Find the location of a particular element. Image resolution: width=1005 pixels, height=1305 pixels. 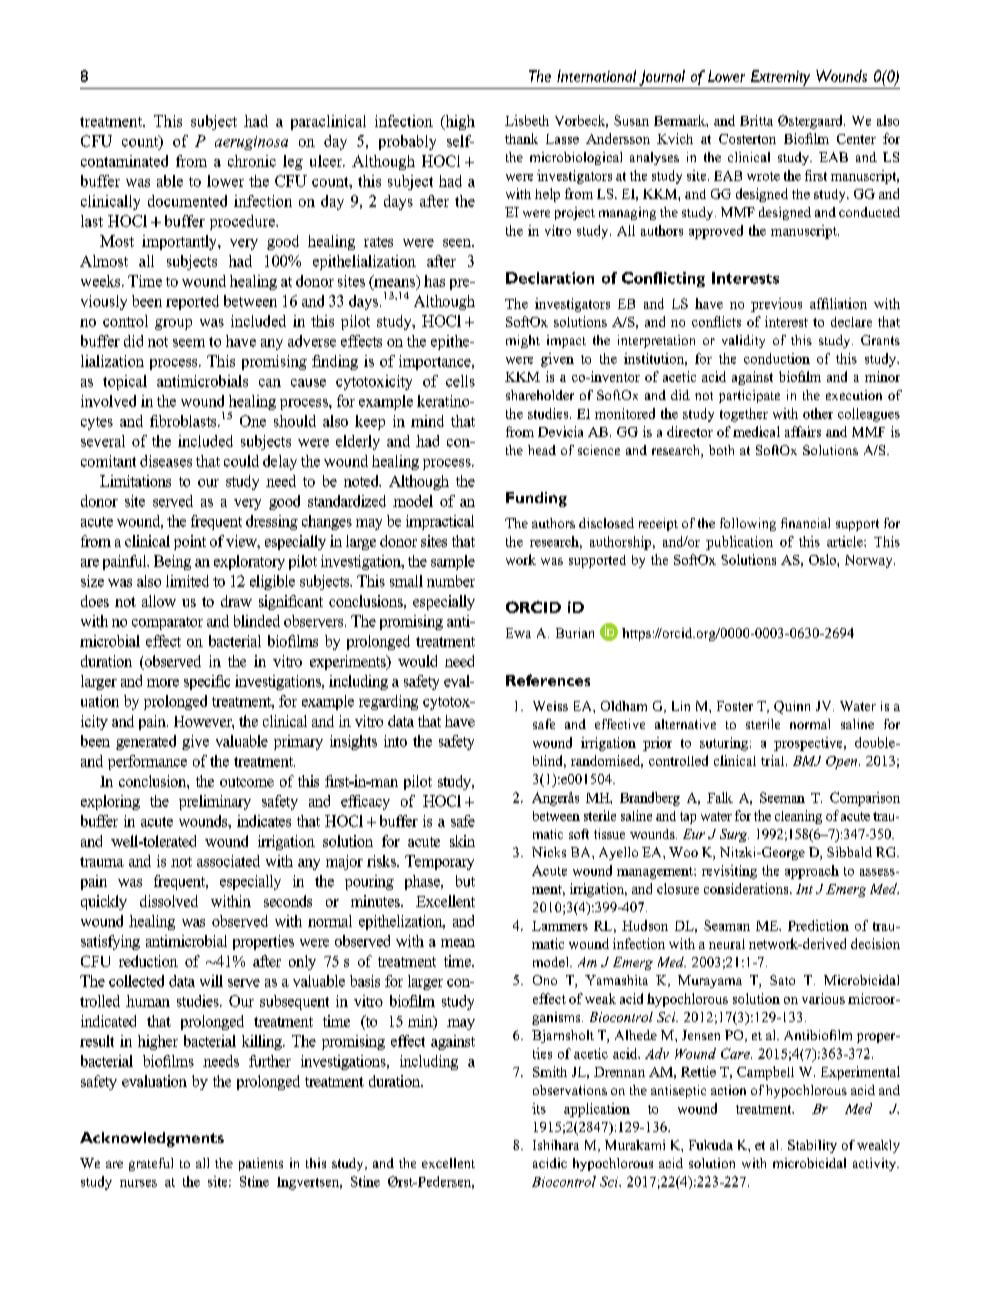

Lisbeth is located at coordinates (527, 120).
